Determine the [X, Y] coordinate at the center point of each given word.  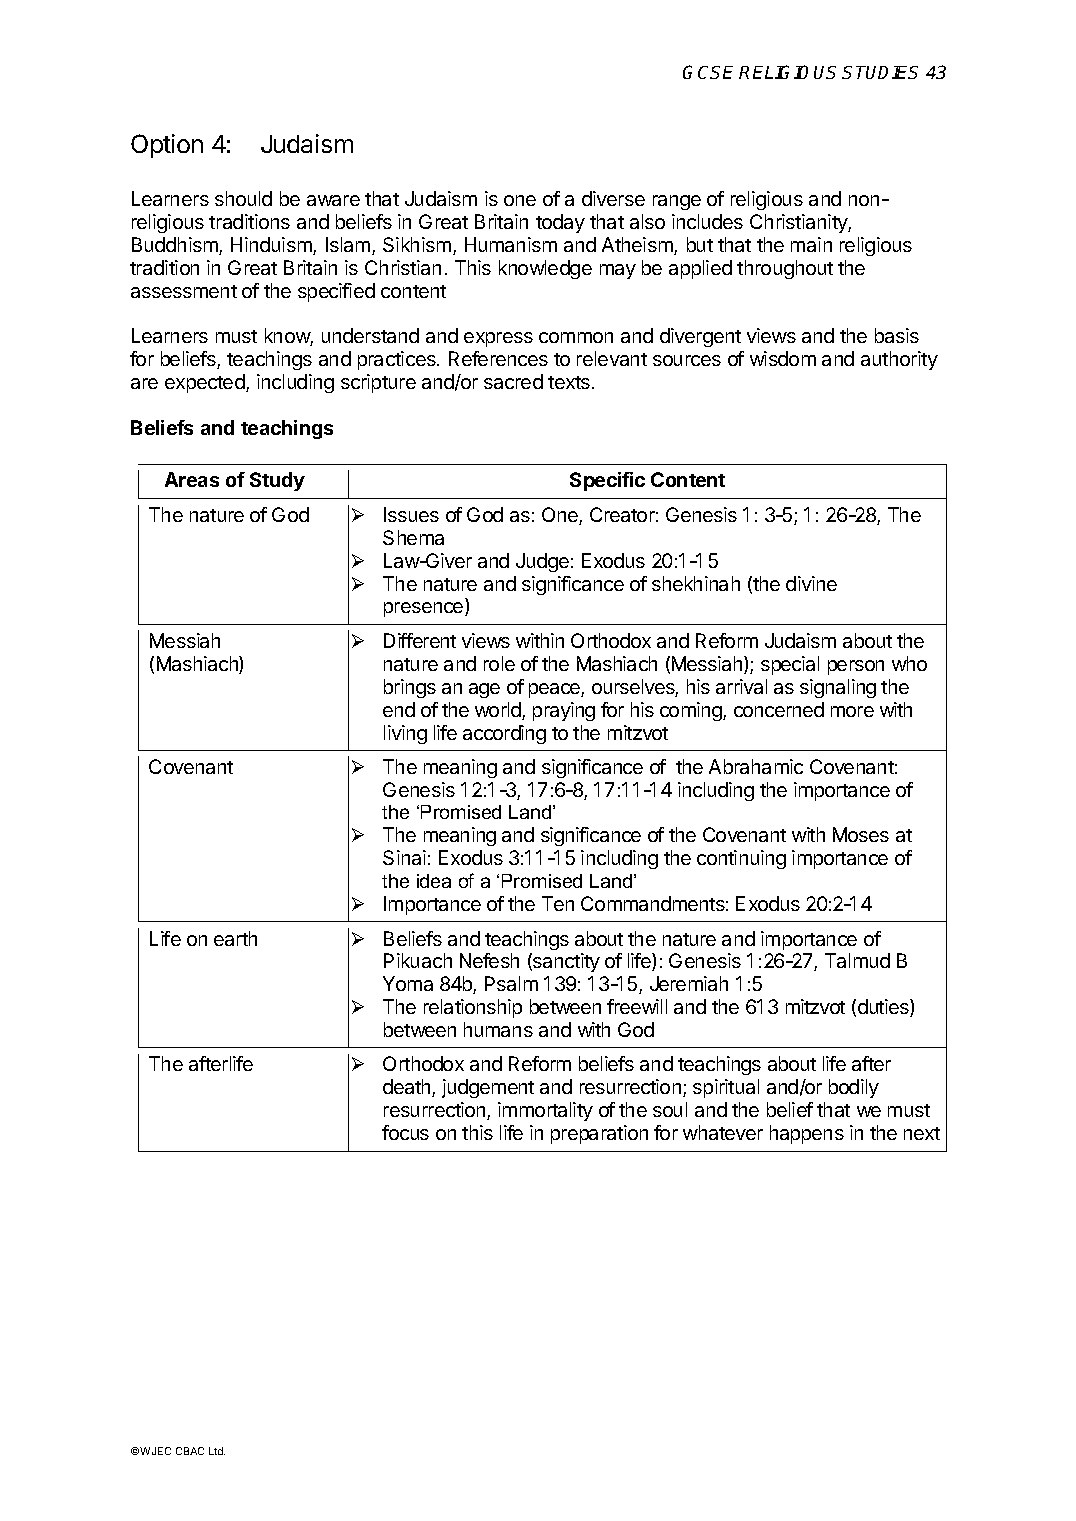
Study [277, 481]
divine [811, 583]
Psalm [511, 983]
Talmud [857, 960]
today [560, 223]
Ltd [217, 1451]
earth [235, 938]
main [811, 244]
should [243, 198]
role [499, 663]
